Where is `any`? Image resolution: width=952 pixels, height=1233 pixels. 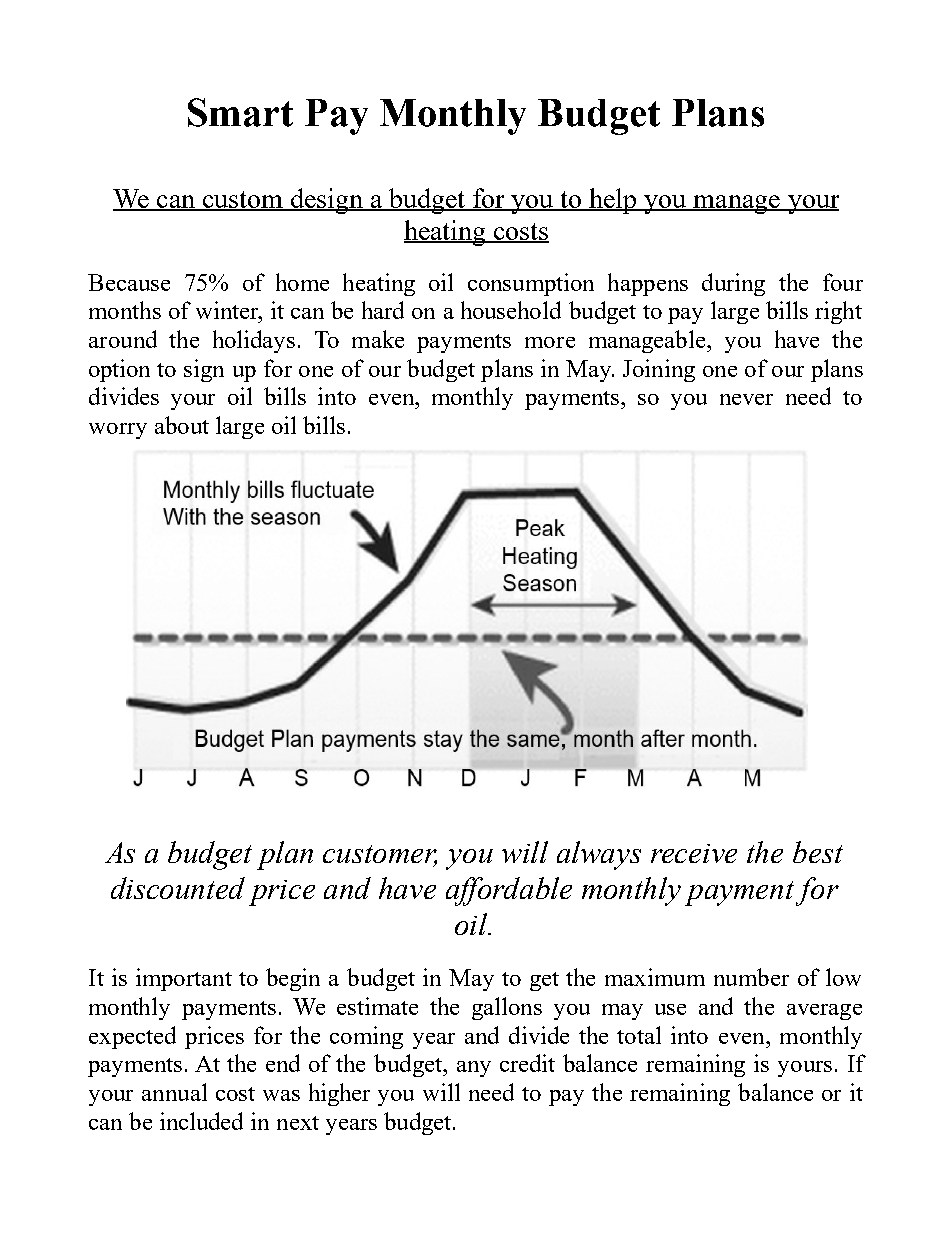
any is located at coordinates (474, 1069).
